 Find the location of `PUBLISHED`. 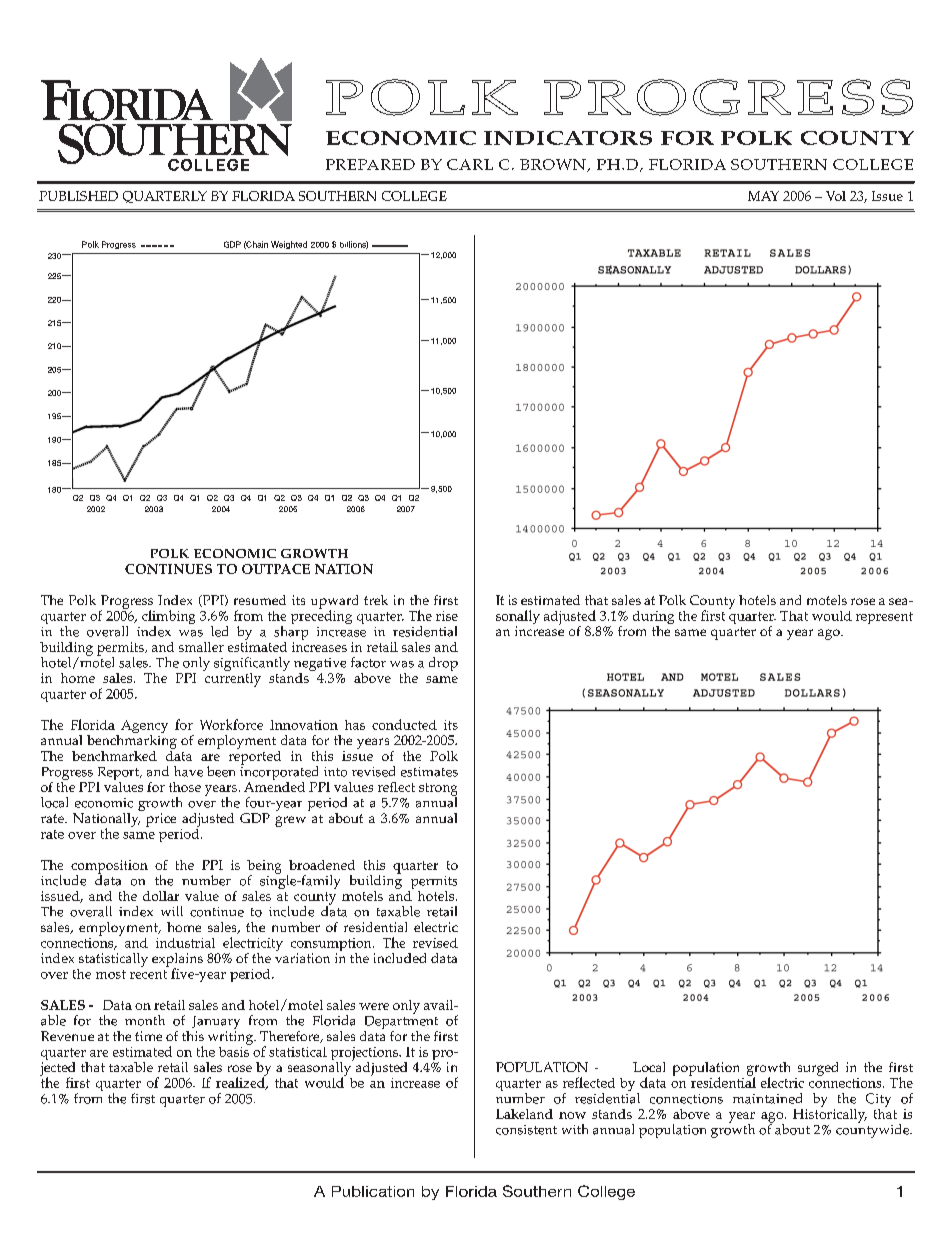

PUBLISHED is located at coordinates (78, 196).
